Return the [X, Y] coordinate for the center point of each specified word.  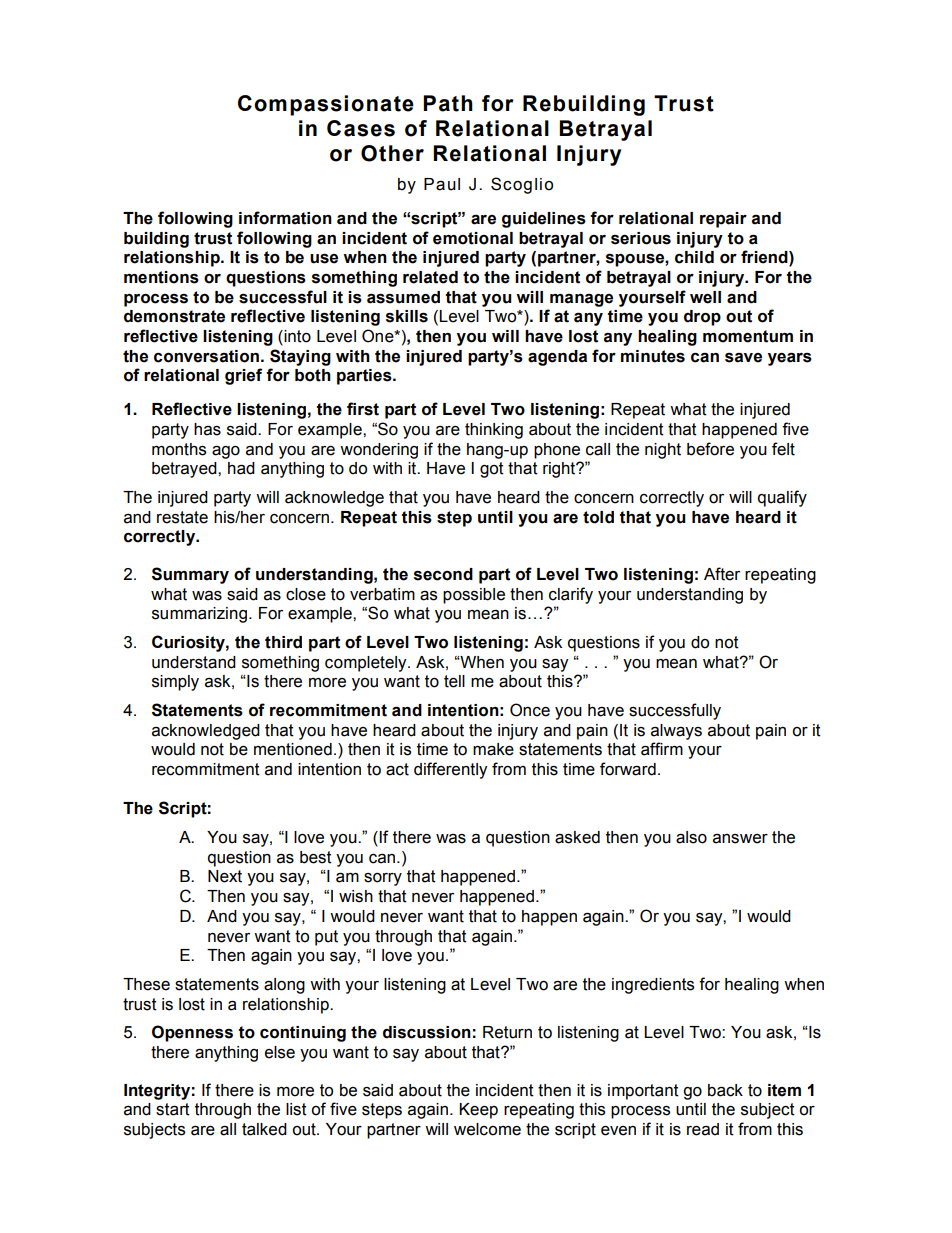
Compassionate [326, 105]
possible [474, 596]
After [722, 574]
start [173, 1109]
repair [723, 220]
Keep [478, 1111]
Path [448, 103]
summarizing [199, 615]
